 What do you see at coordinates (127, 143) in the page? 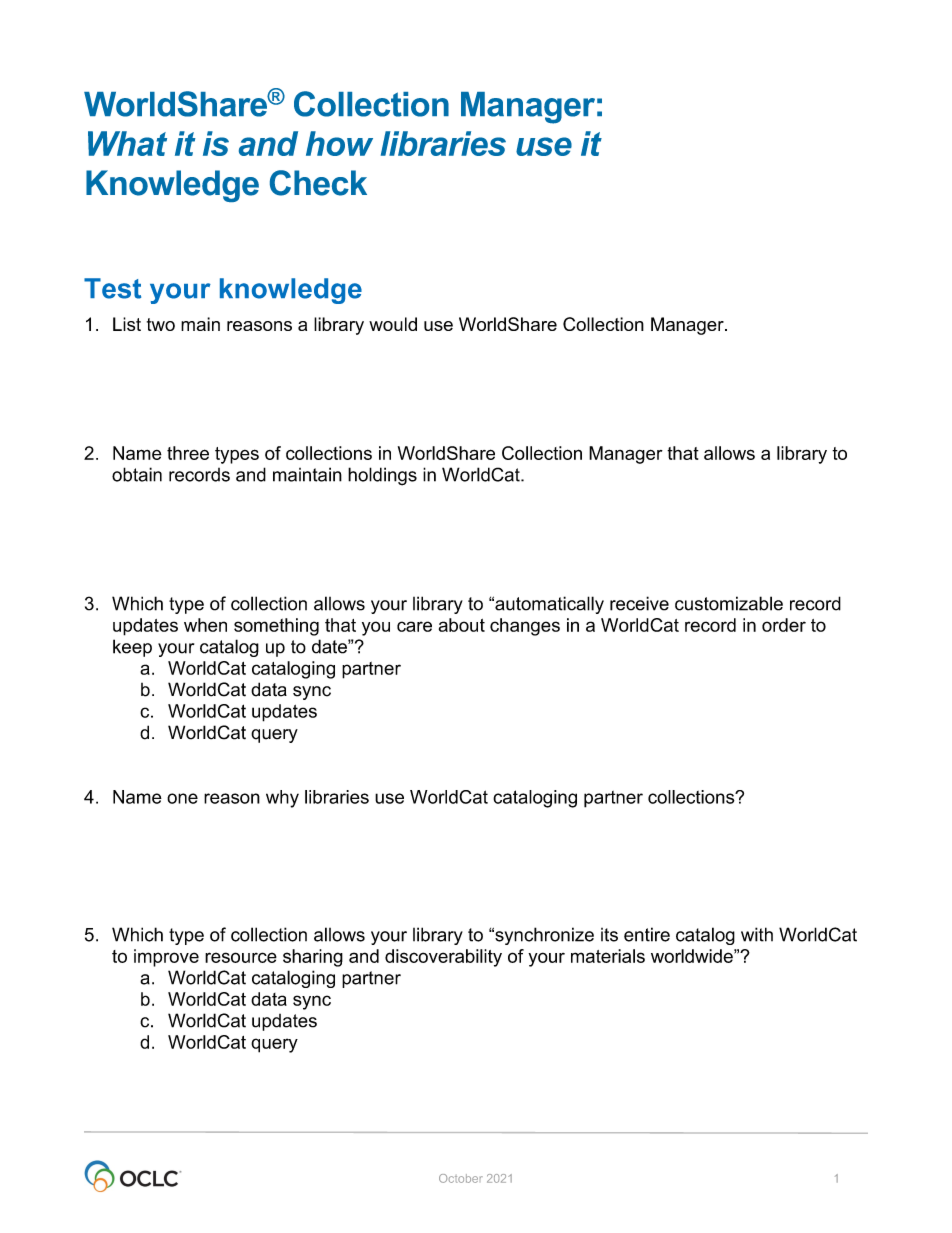
I see `What` at bounding box center [127, 143].
